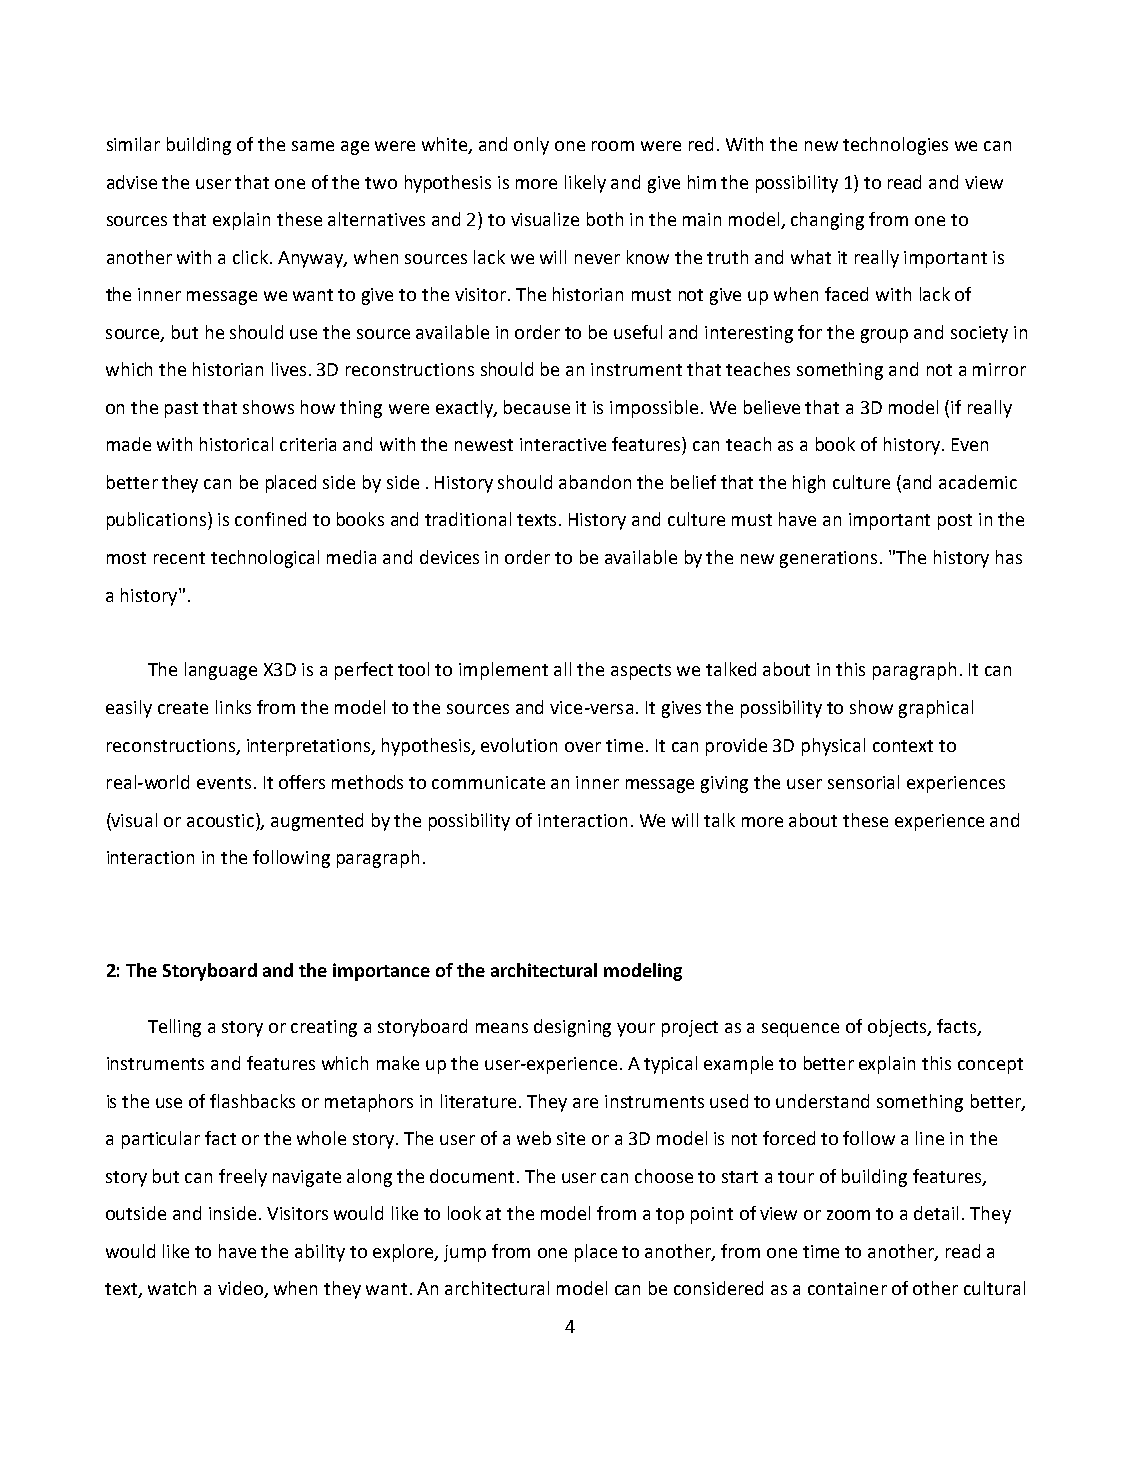  Describe the element at coordinates (936, 709) in the document. I see `graphical` at that location.
